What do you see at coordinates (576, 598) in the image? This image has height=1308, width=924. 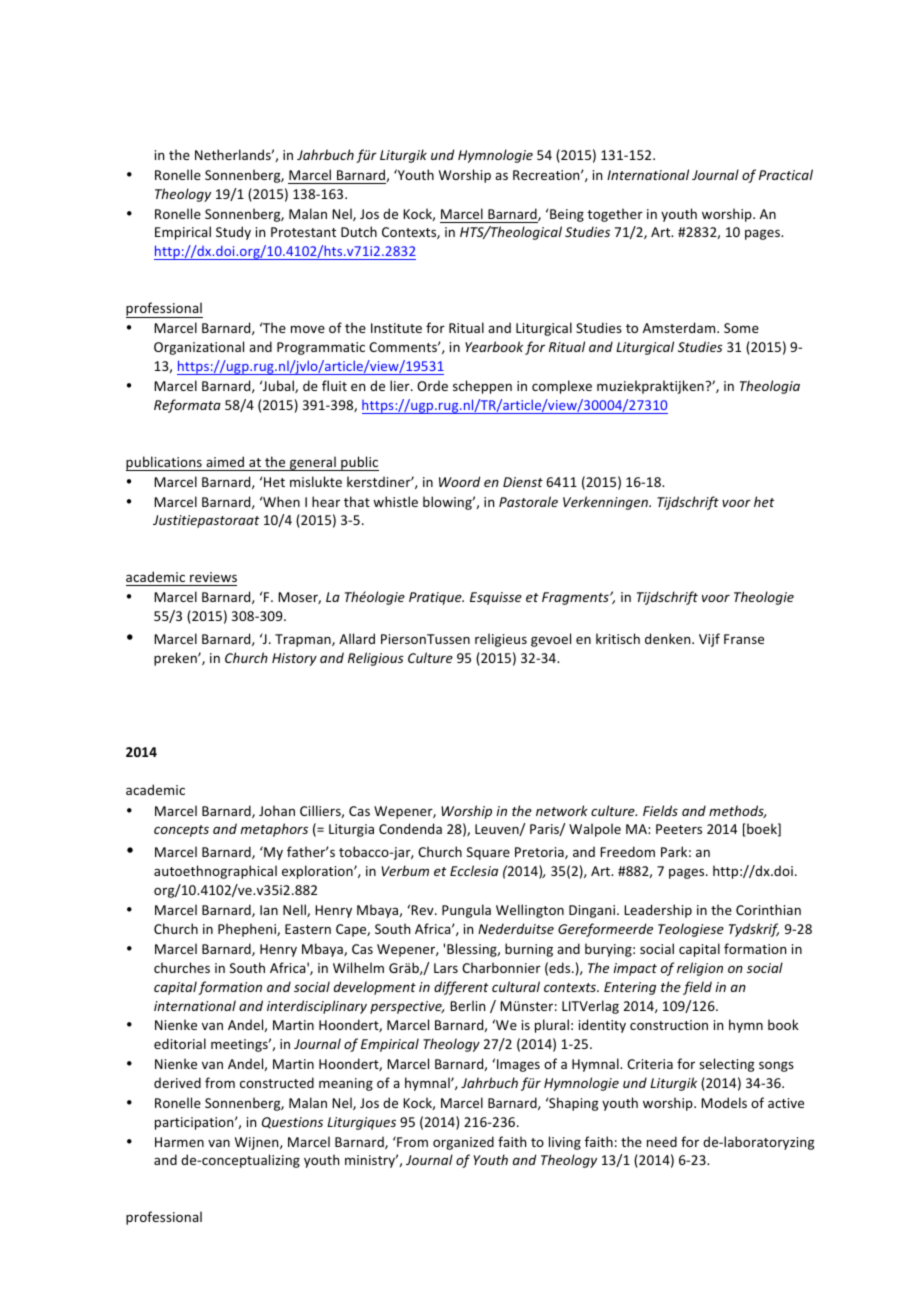 I see `Fragments` at bounding box center [576, 598].
